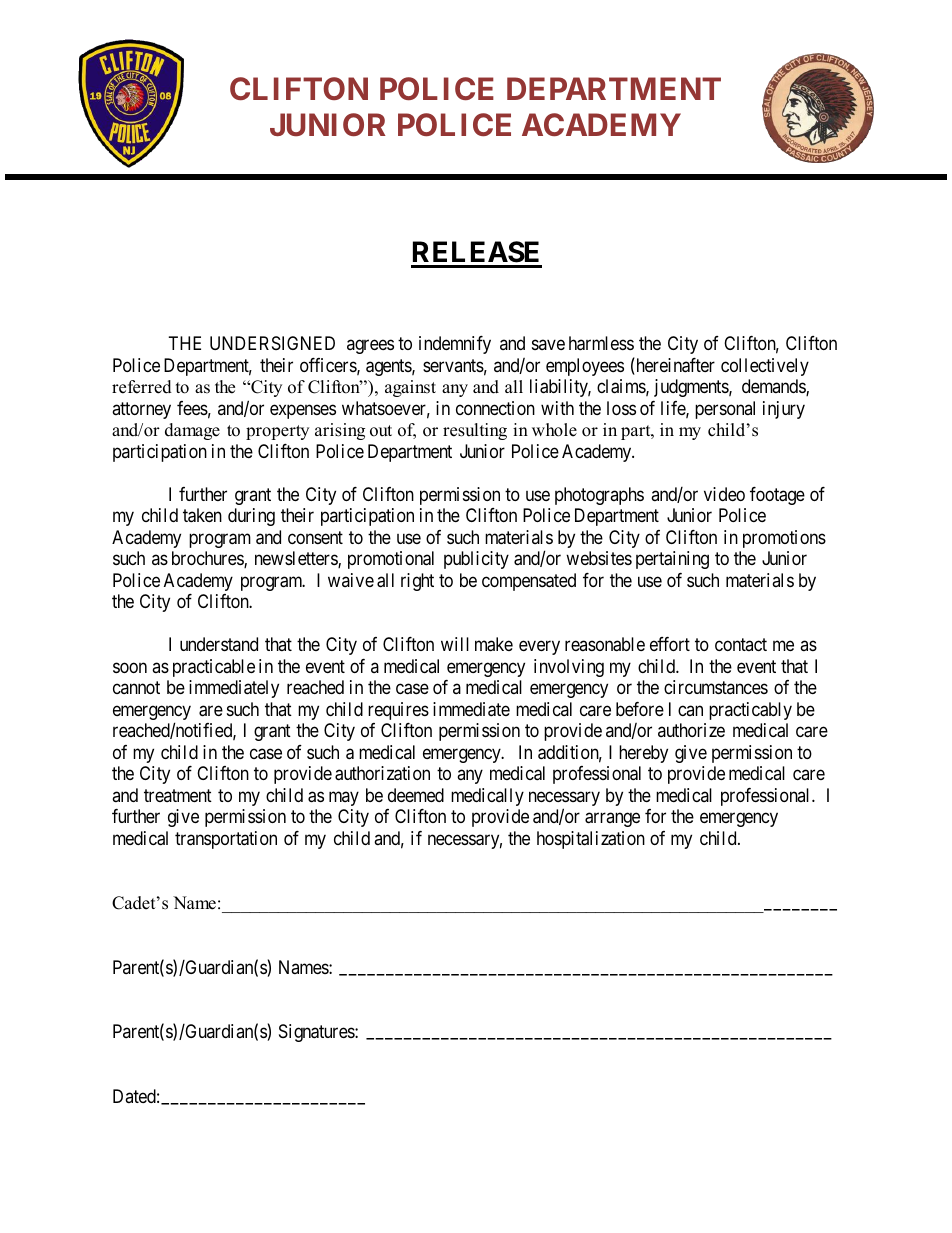  Describe the element at coordinates (455, 345) in the image. I see `indemnify` at that location.
